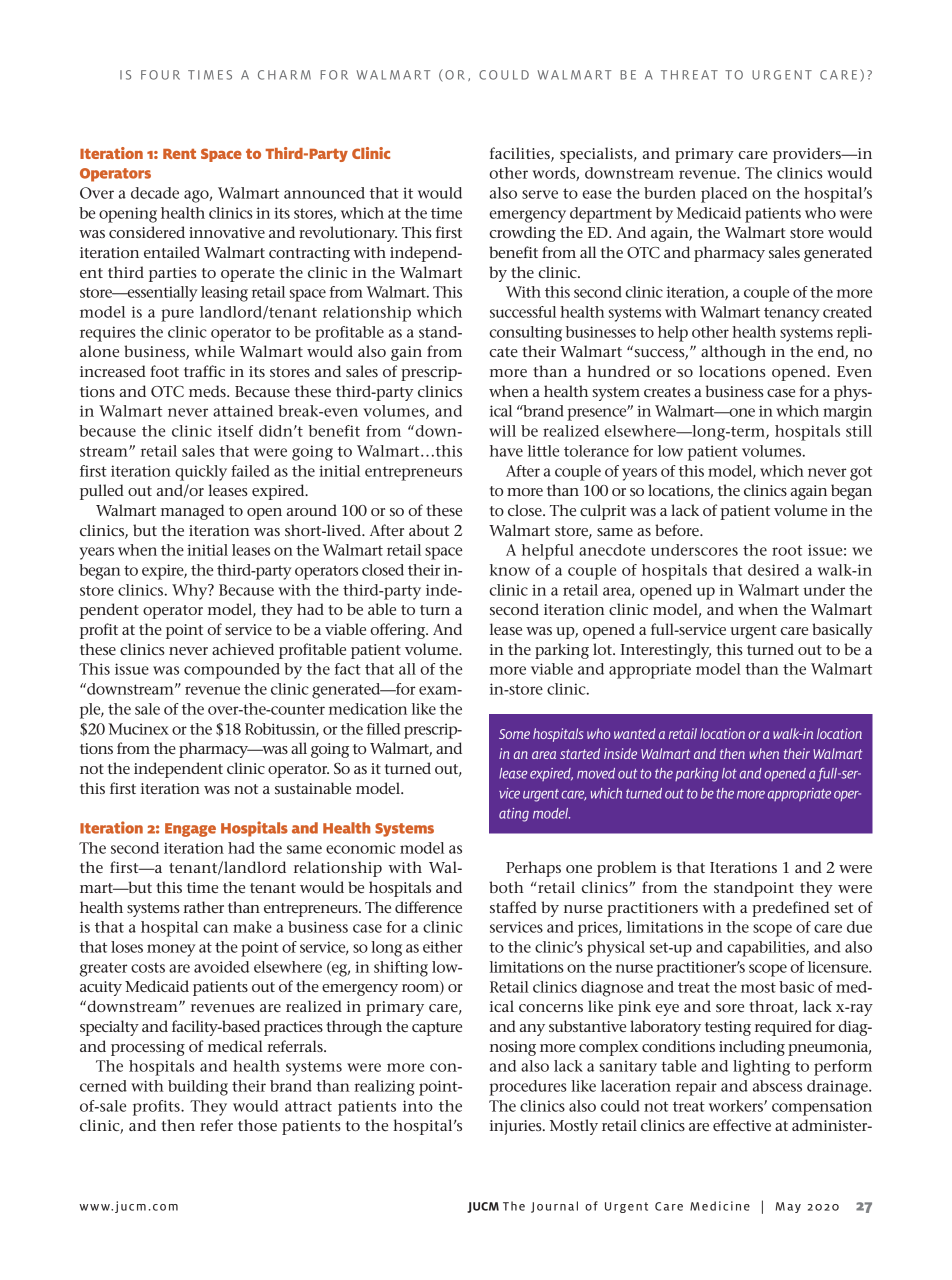 The width and height of the page is (952, 1280). Describe the element at coordinates (201, 473) in the page. I see `quickly` at that location.
